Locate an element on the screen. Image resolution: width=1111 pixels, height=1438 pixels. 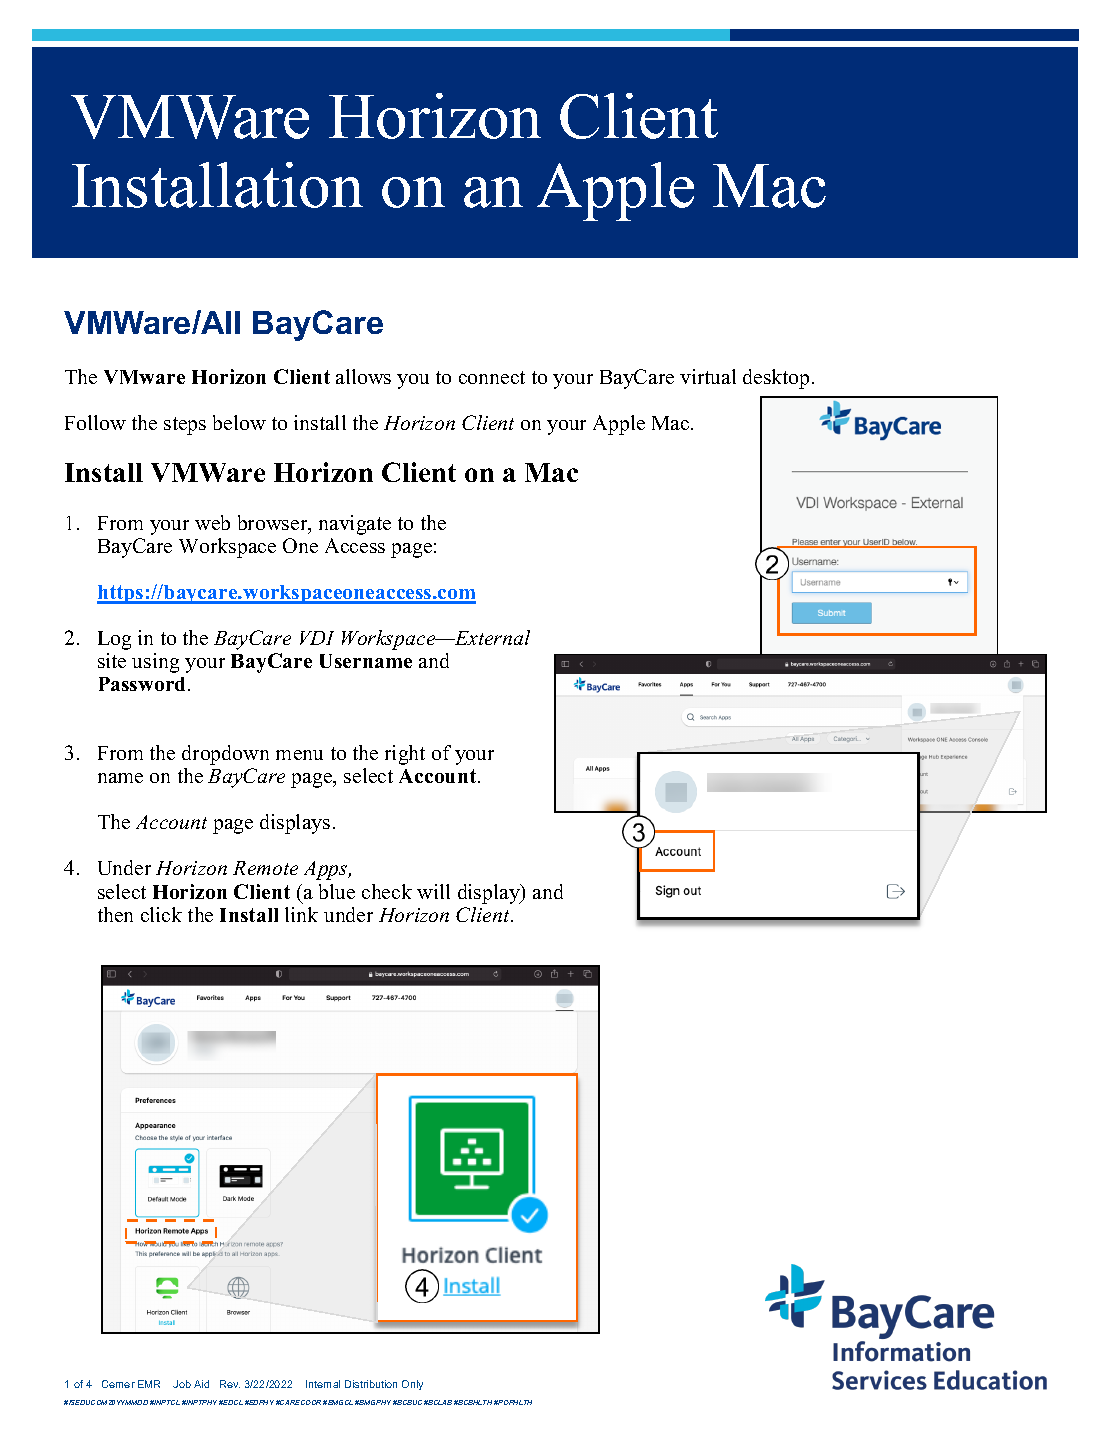
Only is located at coordinates (412, 1385).
